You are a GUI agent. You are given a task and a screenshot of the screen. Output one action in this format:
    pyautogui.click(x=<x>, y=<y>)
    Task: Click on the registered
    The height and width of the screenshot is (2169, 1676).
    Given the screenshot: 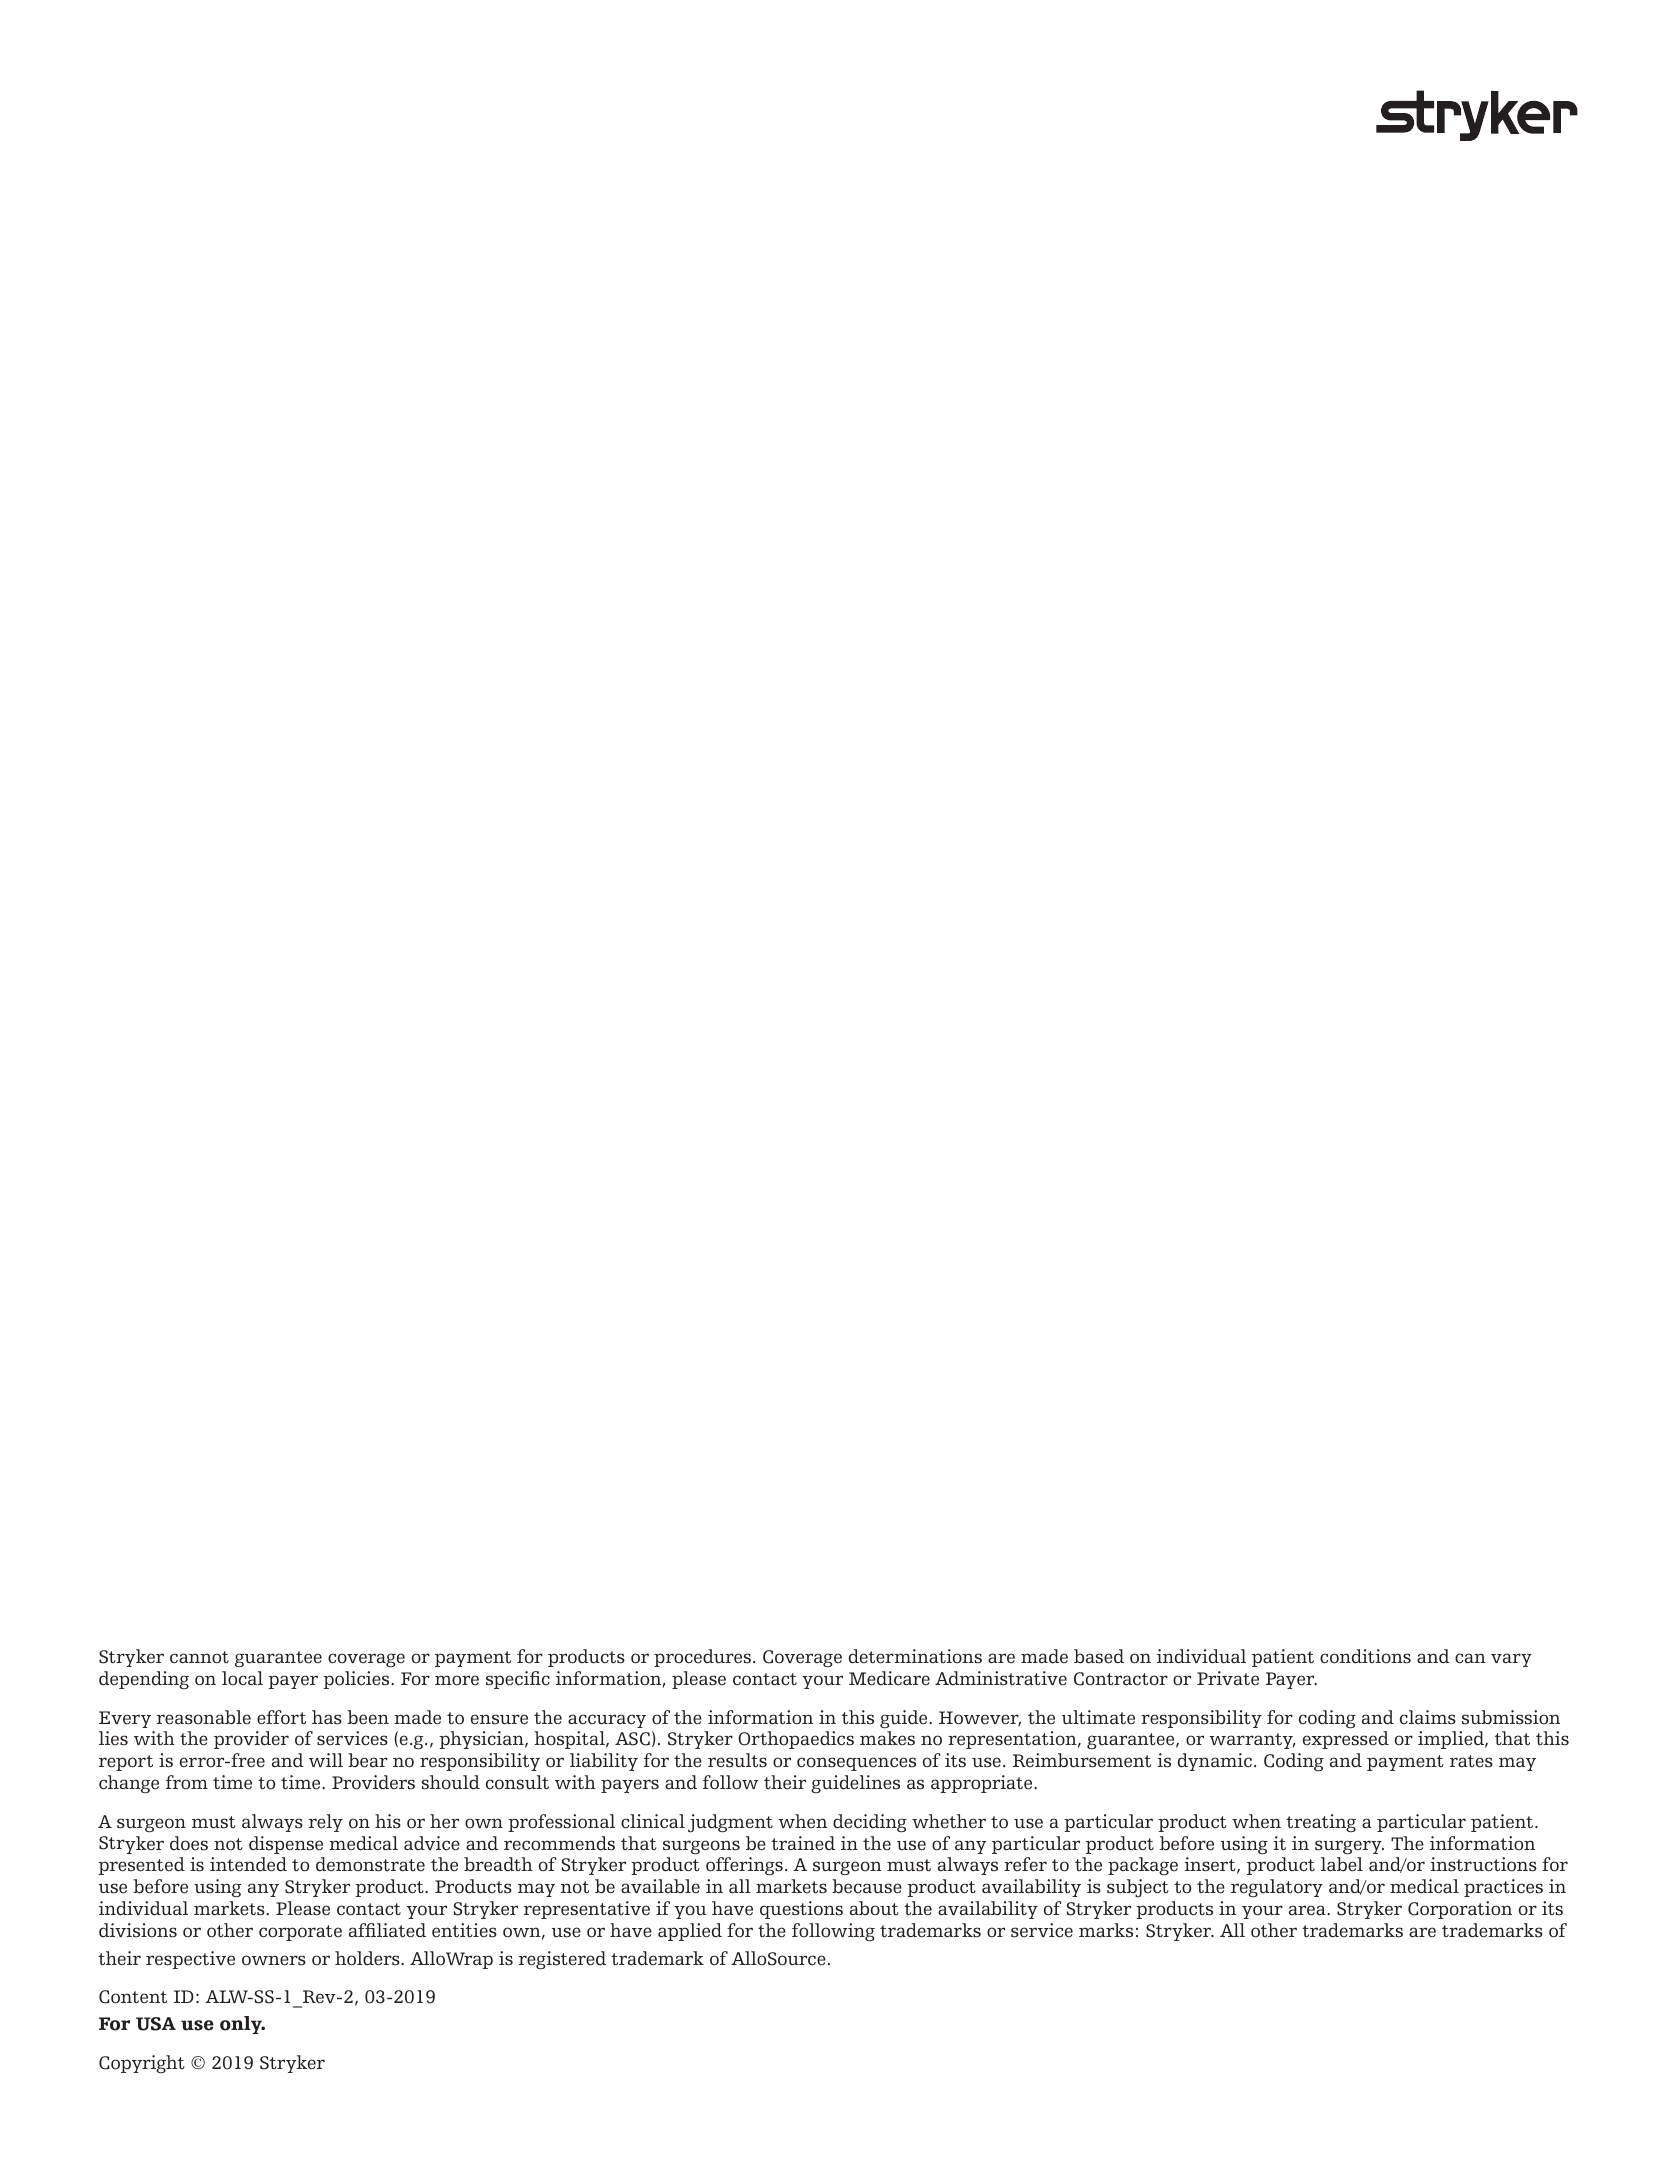 What is the action you would take?
    pyautogui.click(x=562, y=1960)
